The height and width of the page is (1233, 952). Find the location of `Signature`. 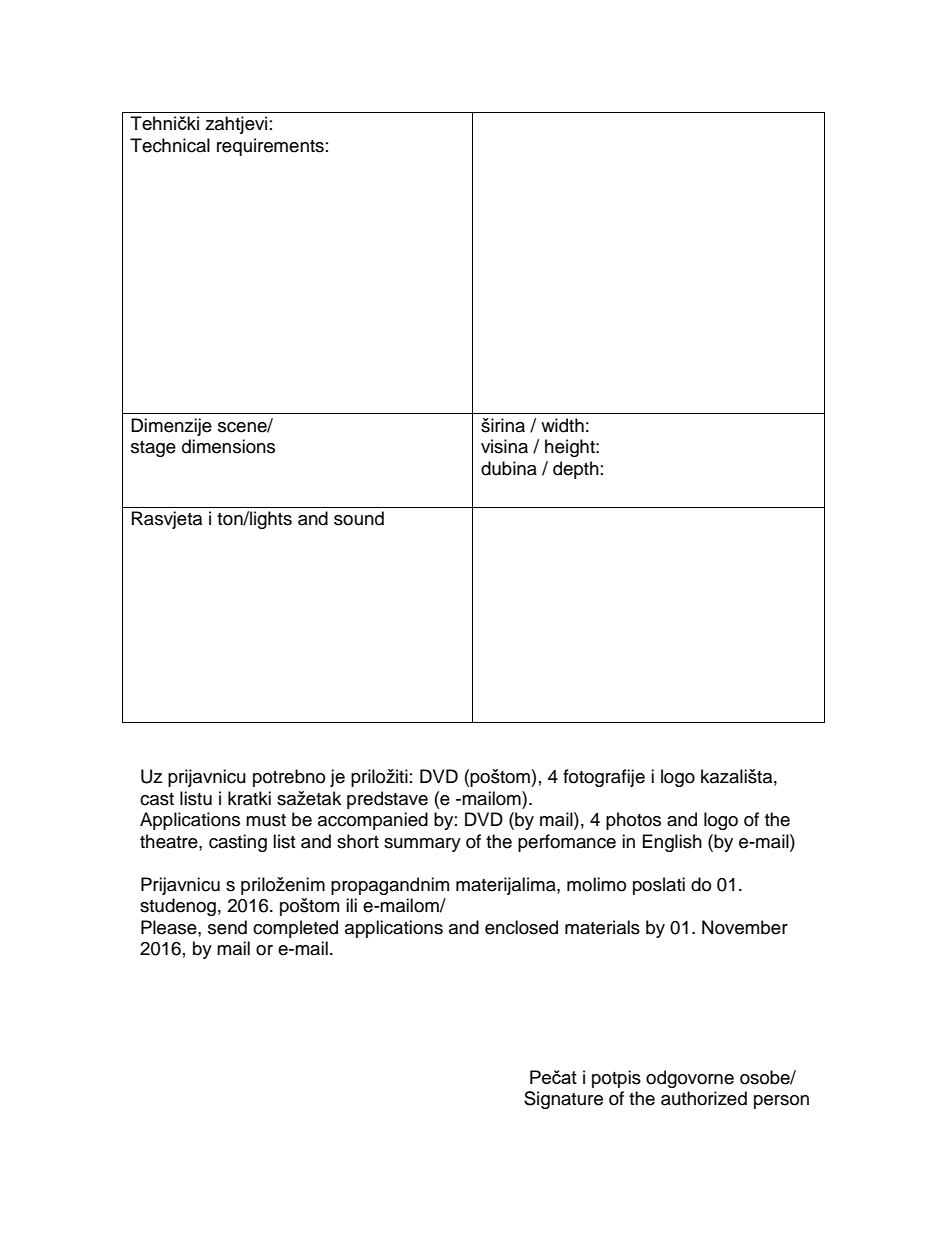

Signature is located at coordinates (563, 1100).
